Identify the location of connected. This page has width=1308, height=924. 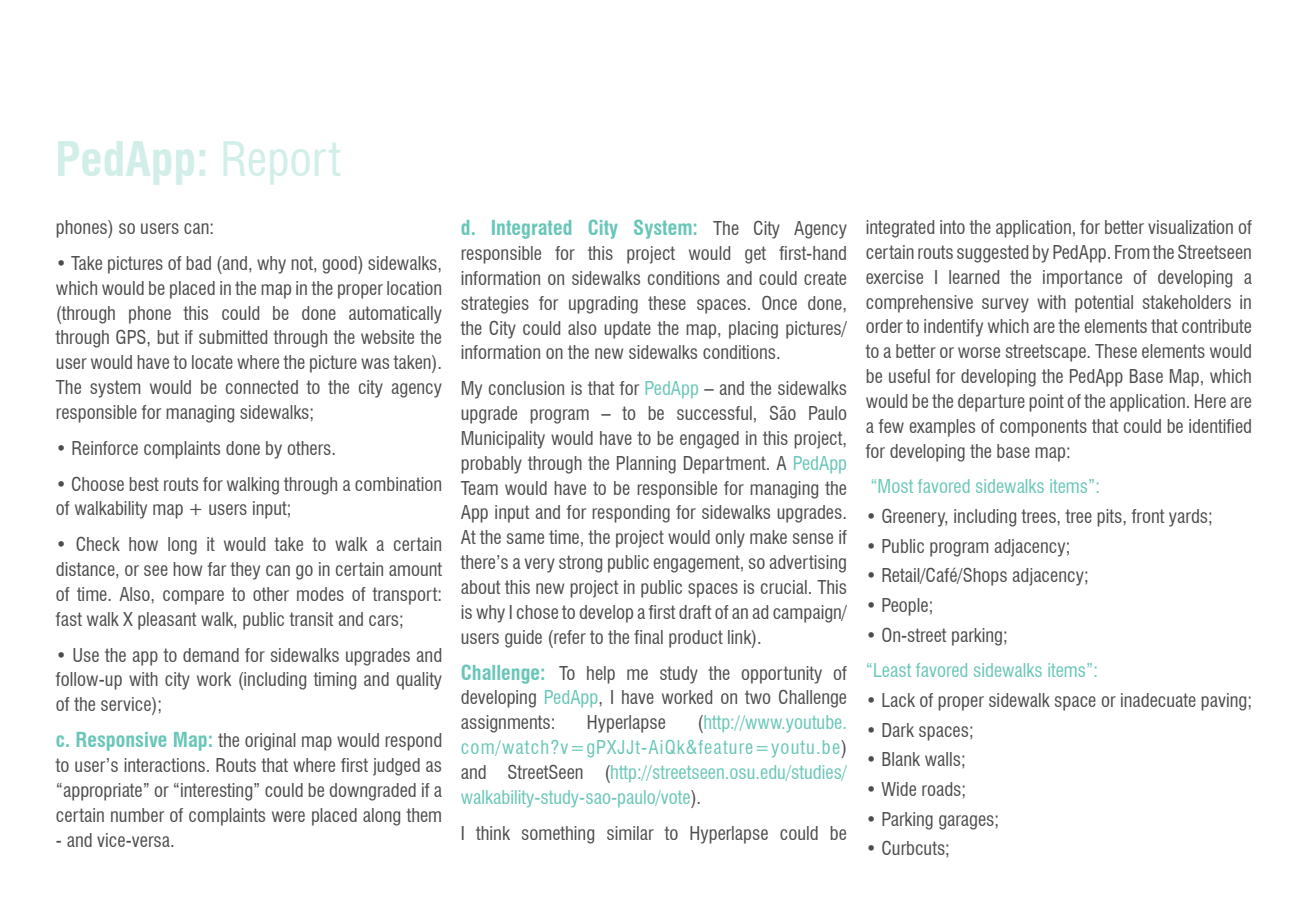
(262, 387).
